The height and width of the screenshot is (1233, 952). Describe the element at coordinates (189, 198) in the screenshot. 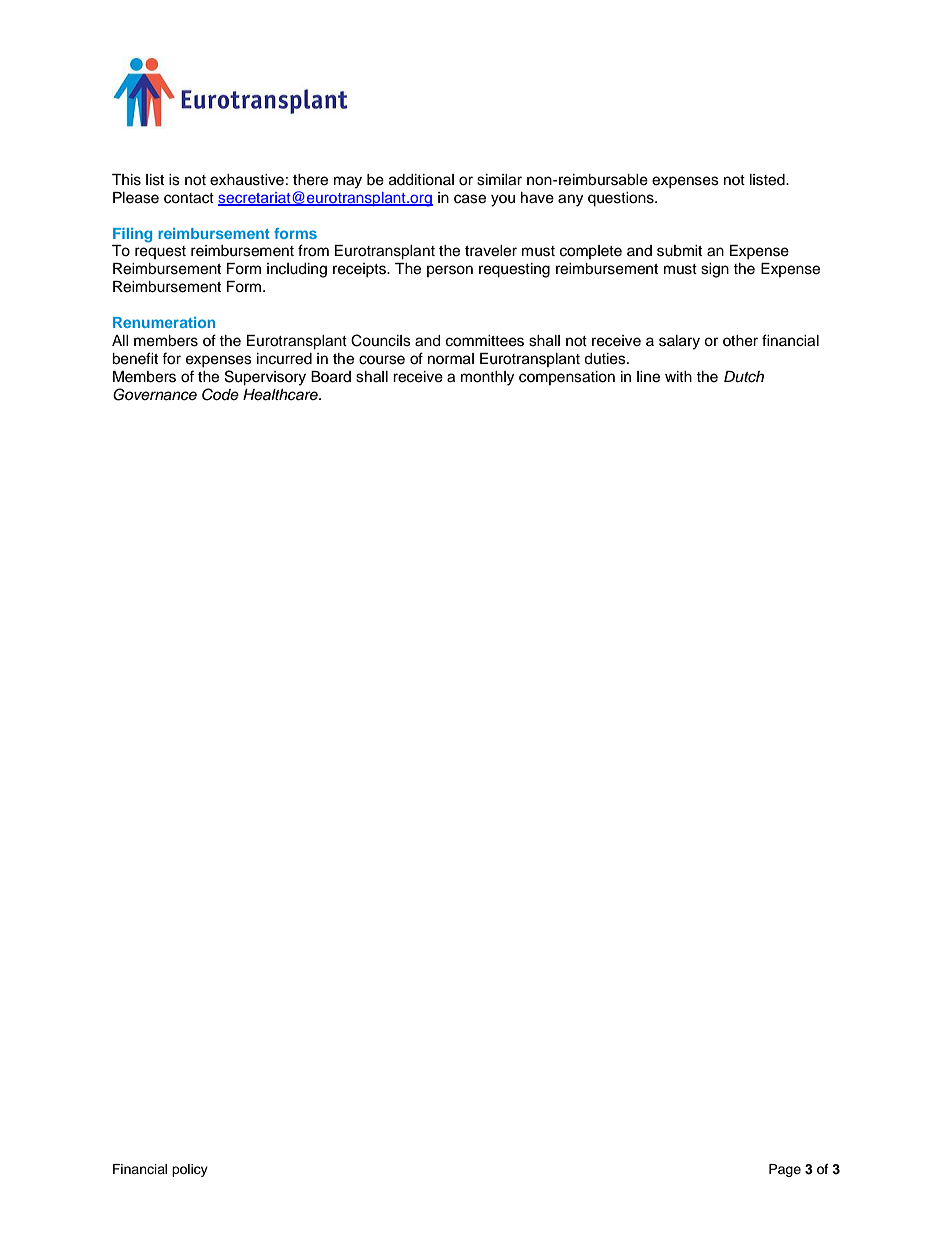

I see `contact` at that location.
